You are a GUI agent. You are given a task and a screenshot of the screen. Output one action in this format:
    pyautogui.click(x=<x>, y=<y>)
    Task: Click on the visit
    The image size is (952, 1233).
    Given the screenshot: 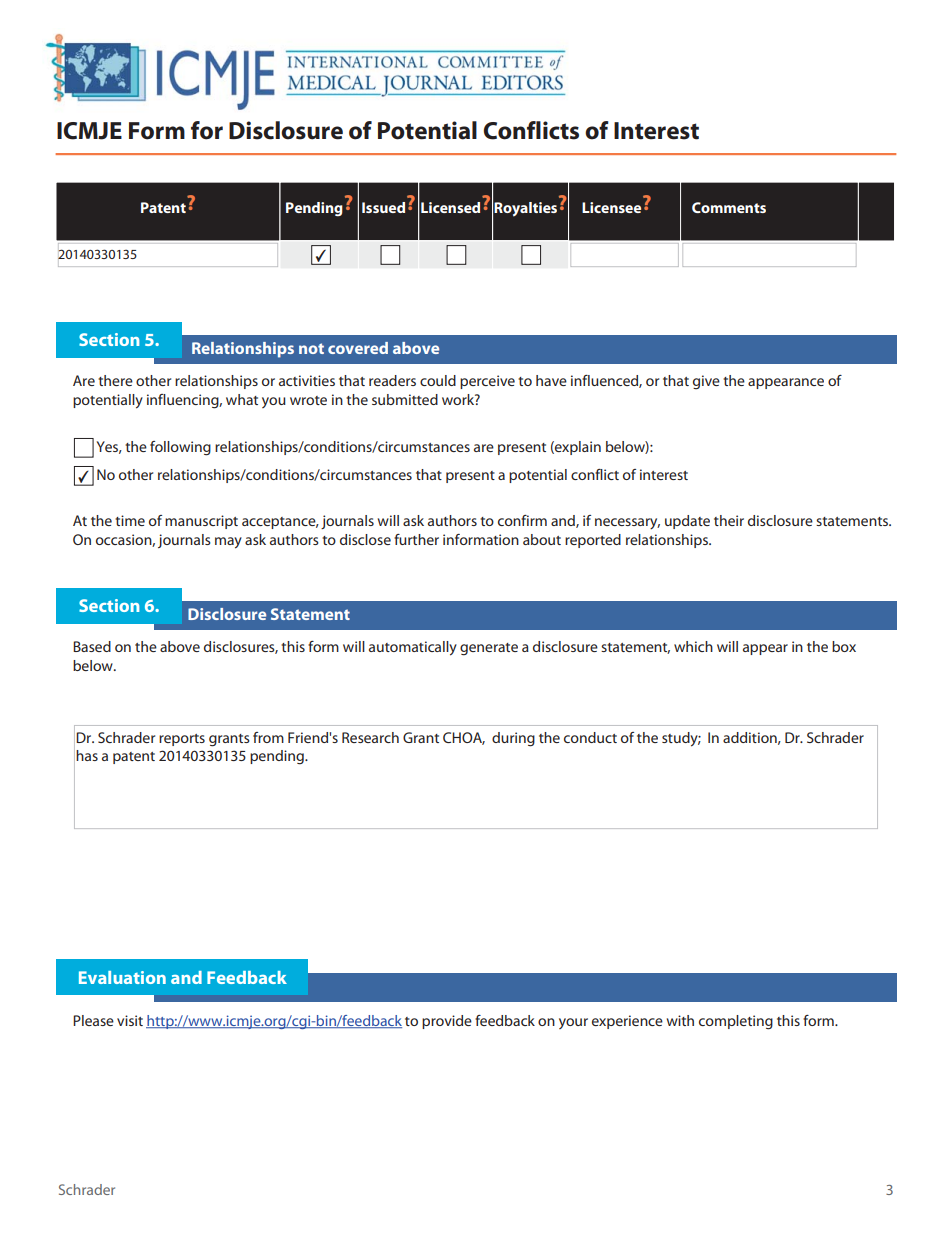 What is the action you would take?
    pyautogui.click(x=130, y=1020)
